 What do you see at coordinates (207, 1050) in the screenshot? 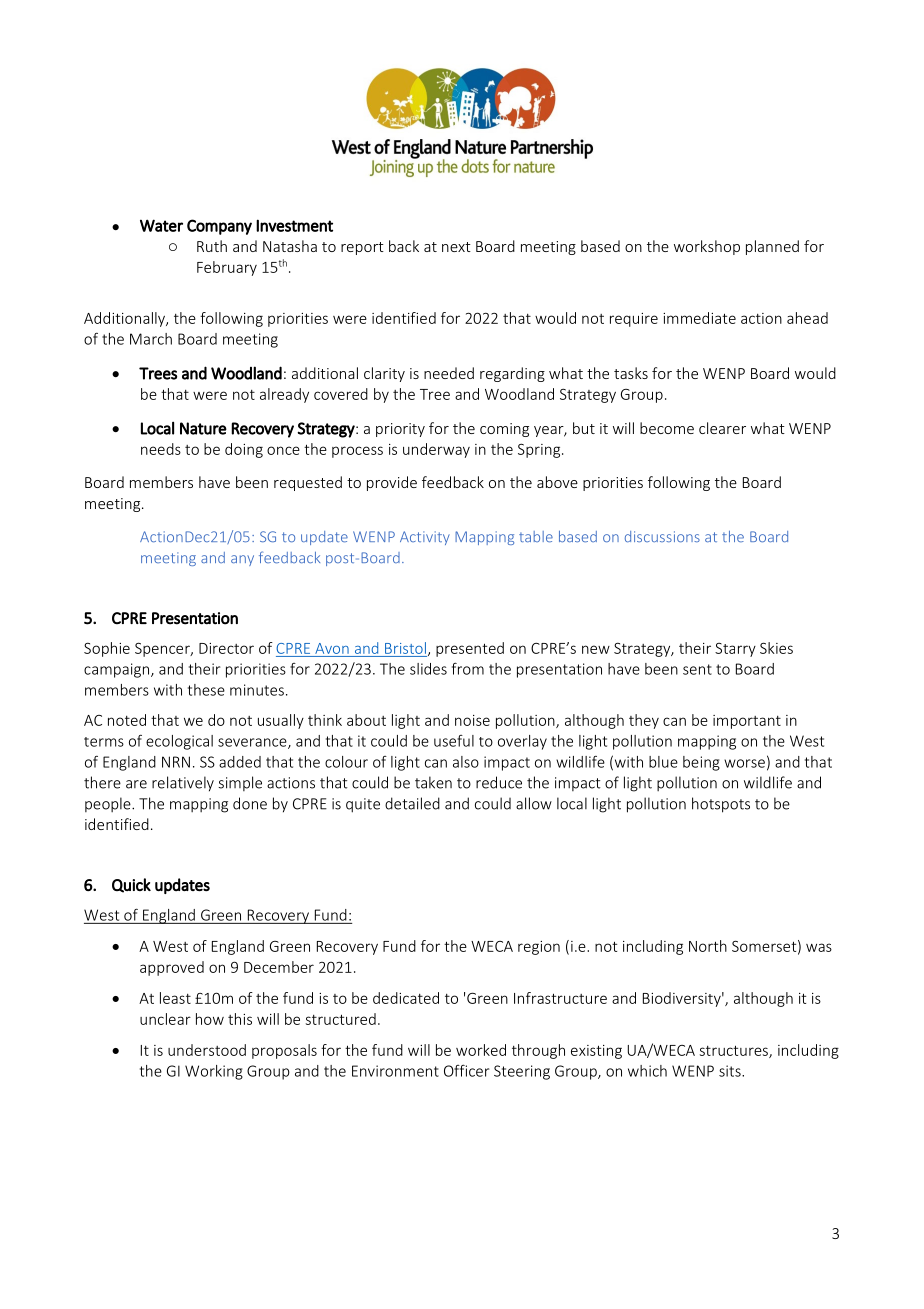
I see `understood` at bounding box center [207, 1050].
